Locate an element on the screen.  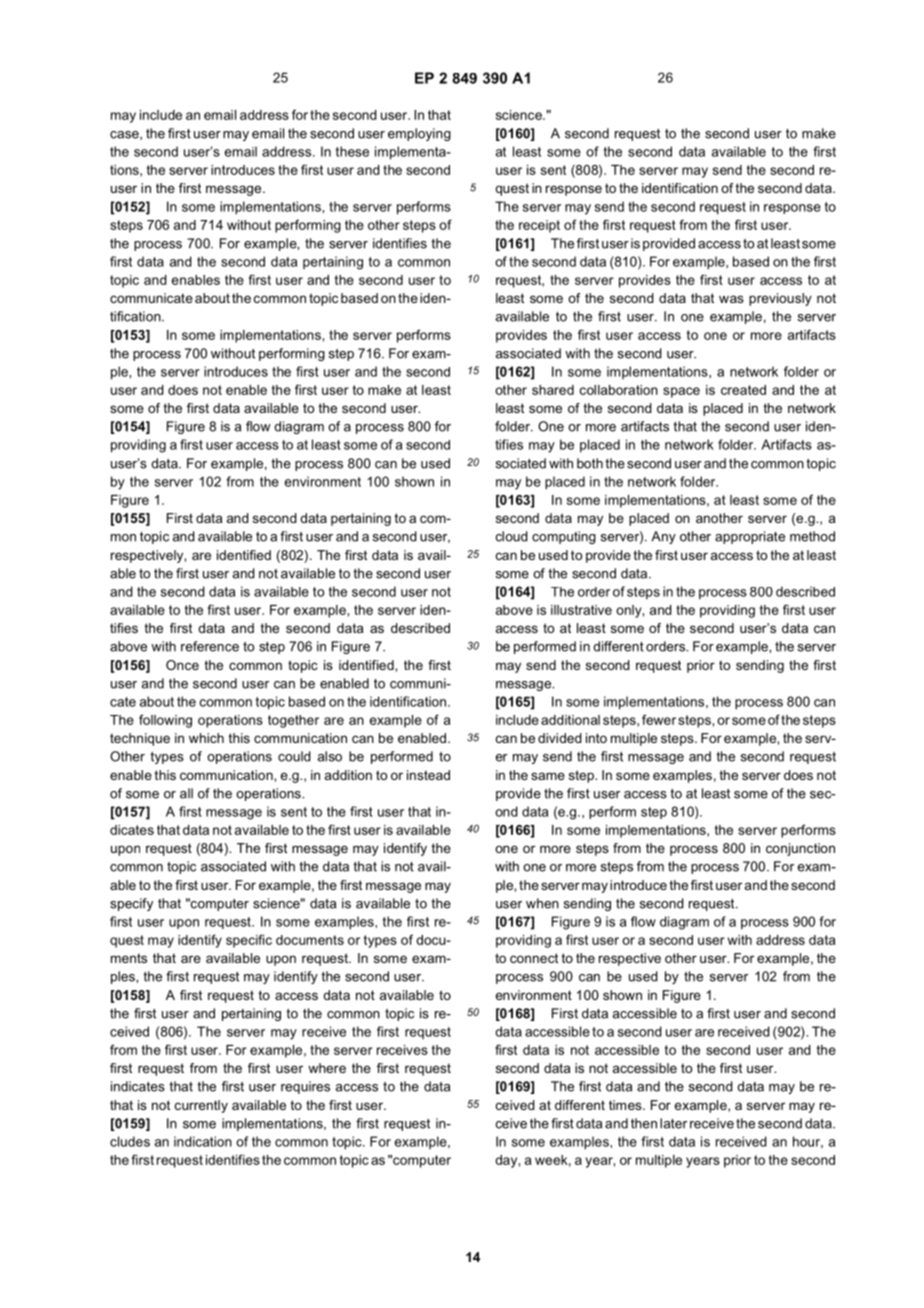
created is located at coordinates (743, 390).
